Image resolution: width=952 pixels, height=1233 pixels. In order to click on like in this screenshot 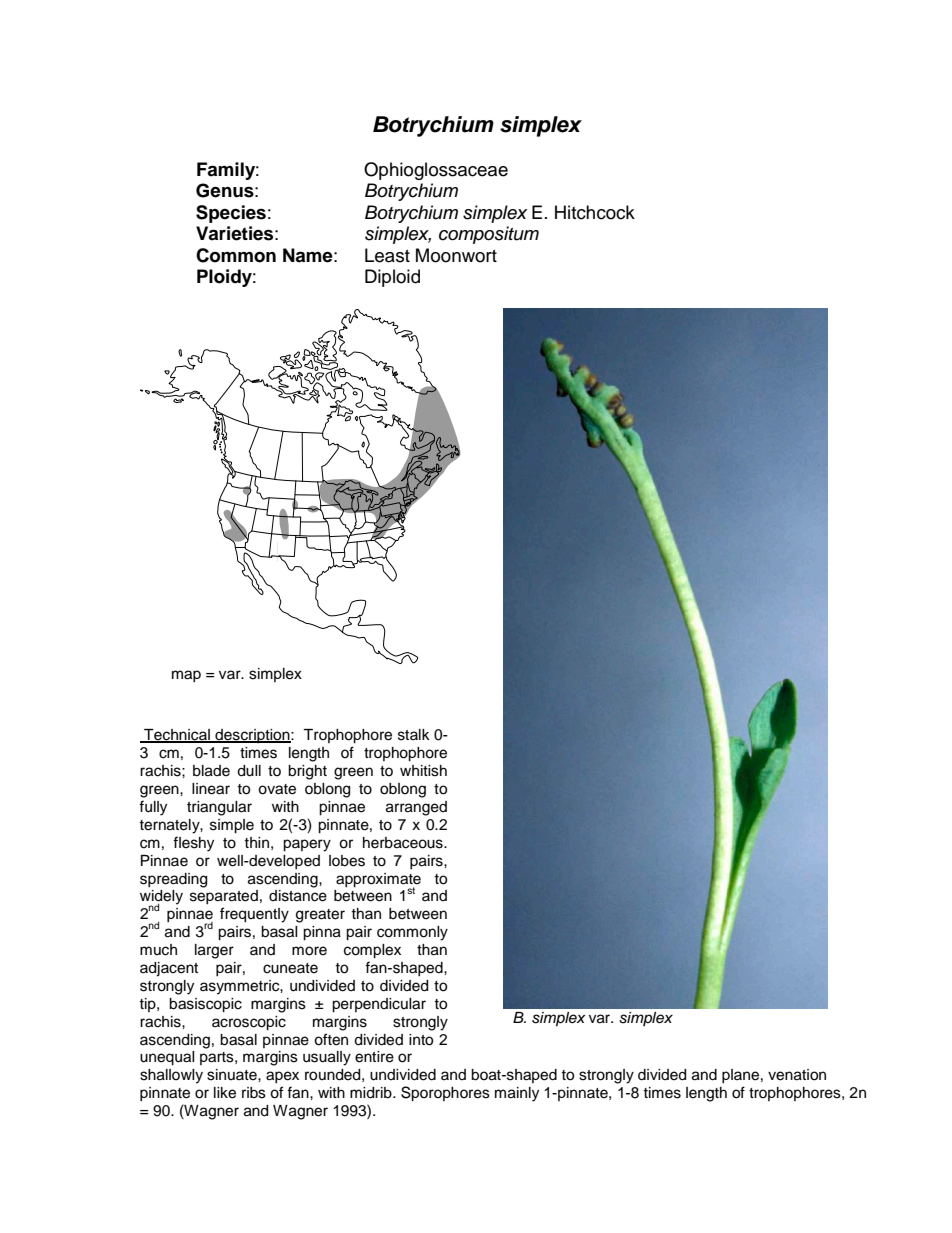, I will do `click(225, 1093)`.
